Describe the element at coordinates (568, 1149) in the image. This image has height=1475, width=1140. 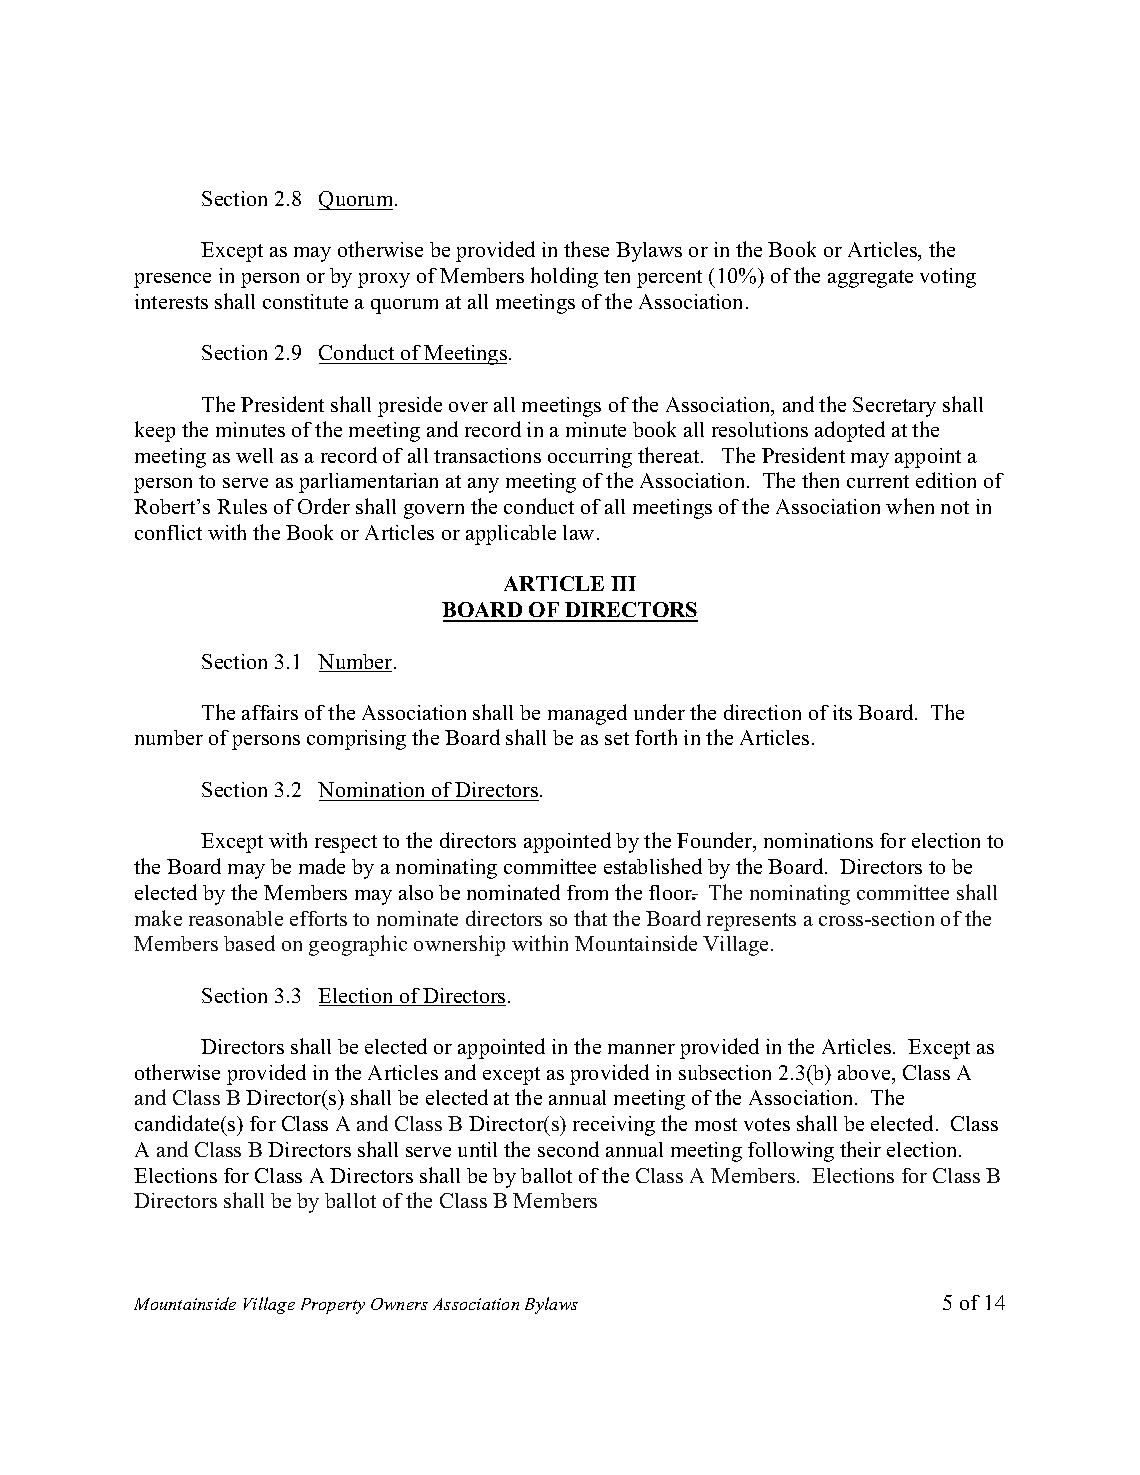
I see `second` at that location.
